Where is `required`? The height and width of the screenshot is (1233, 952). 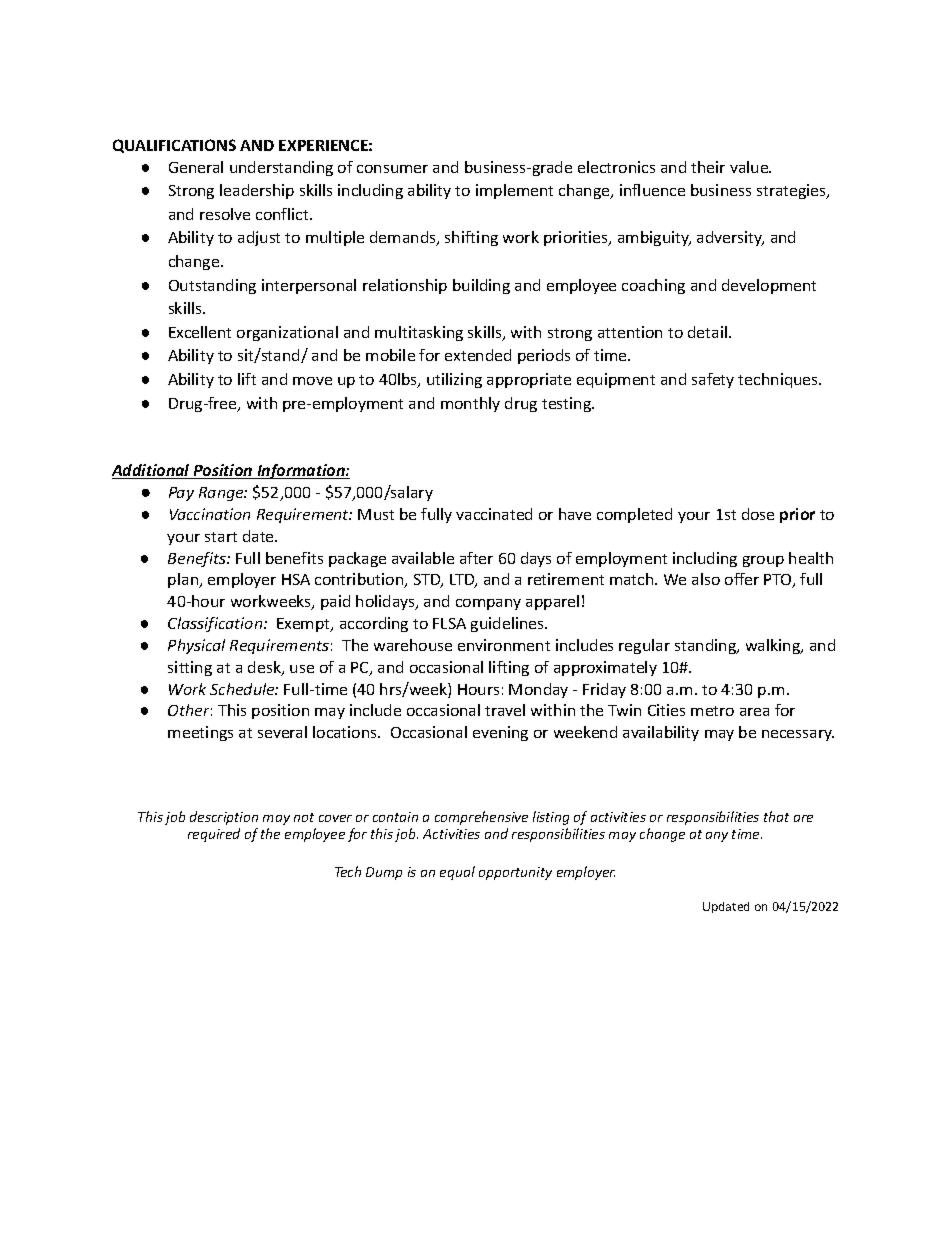
required is located at coordinates (214, 835).
